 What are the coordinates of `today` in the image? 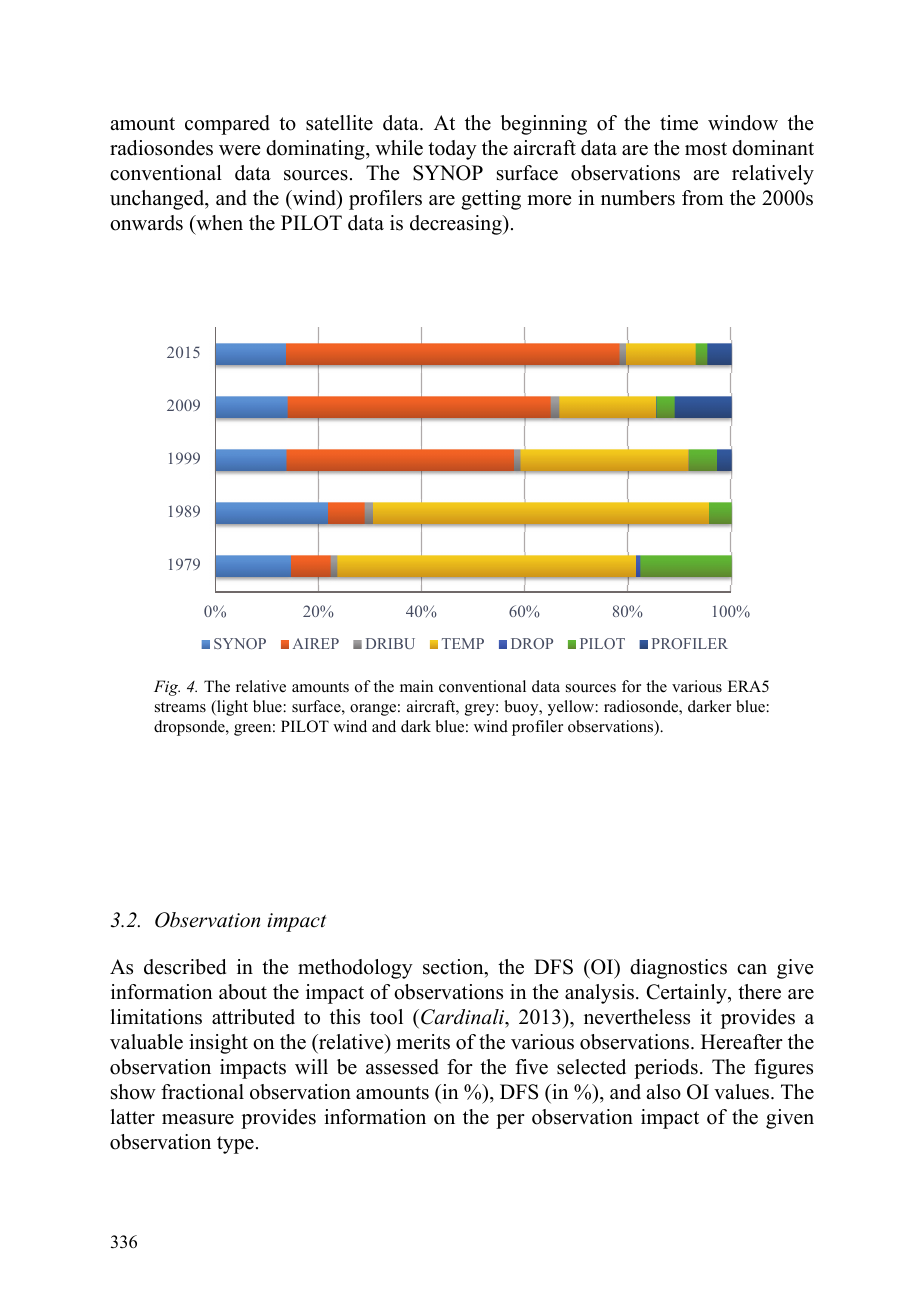 It's located at (452, 150).
